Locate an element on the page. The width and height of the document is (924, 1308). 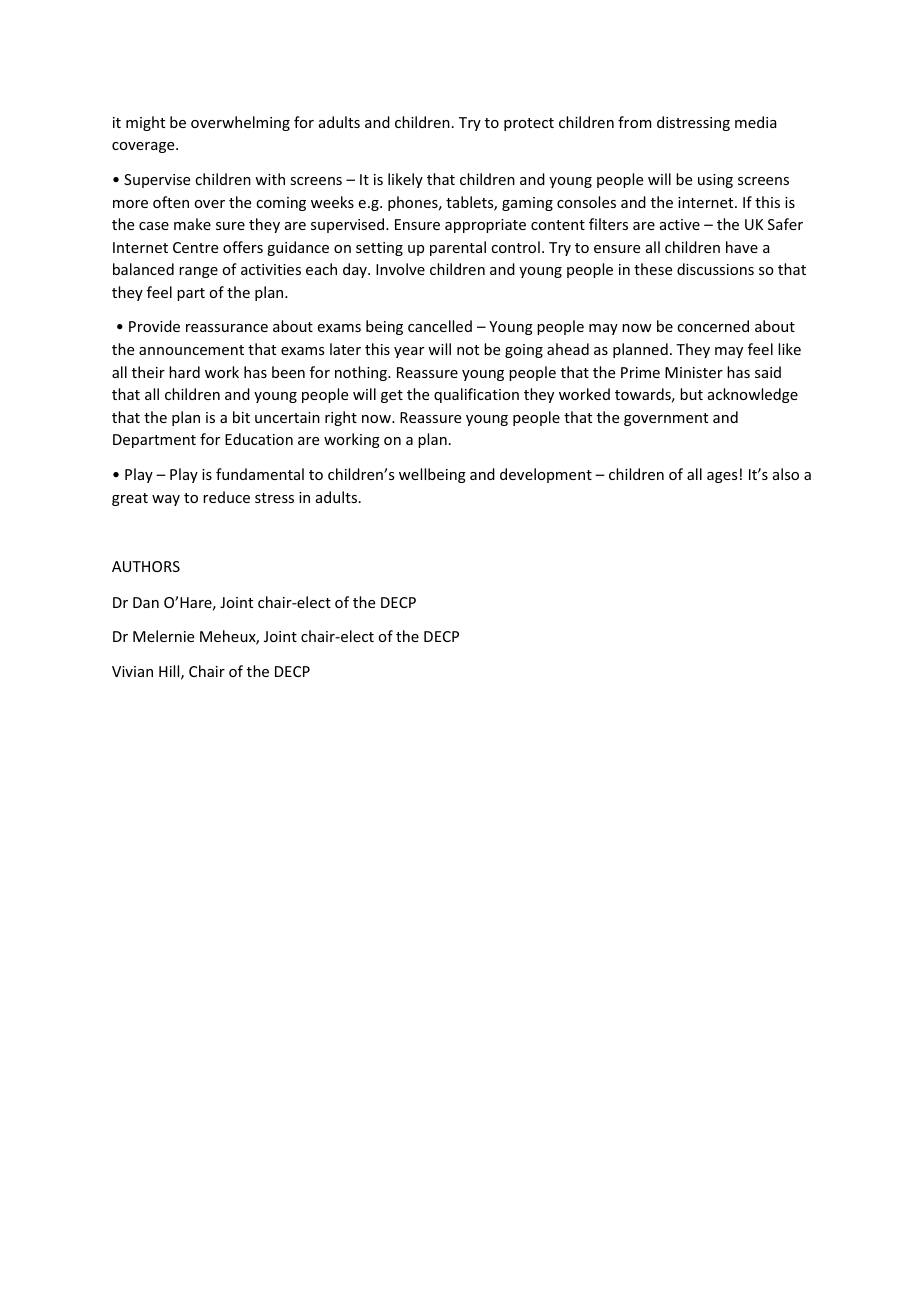
concerned is located at coordinates (713, 326).
